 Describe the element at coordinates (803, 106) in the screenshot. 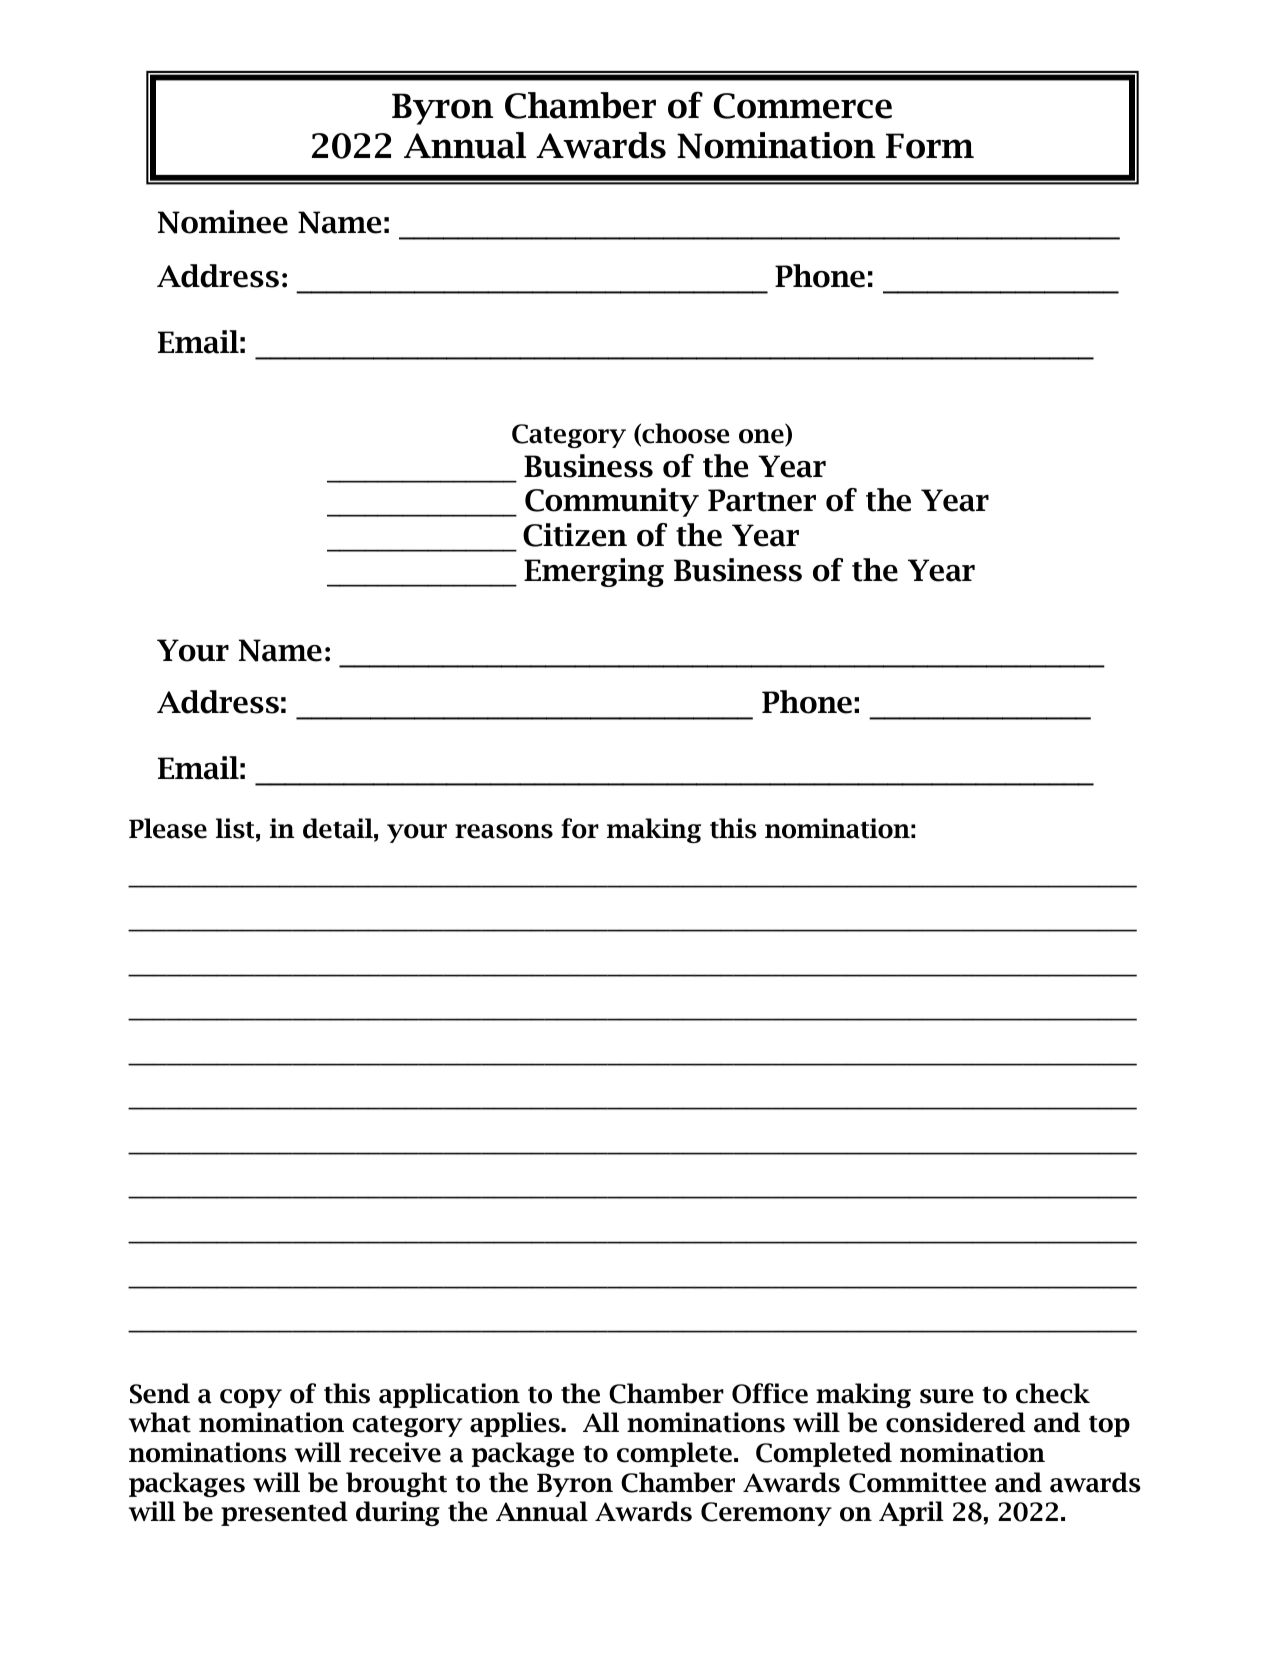

I see `Commerce` at that location.
